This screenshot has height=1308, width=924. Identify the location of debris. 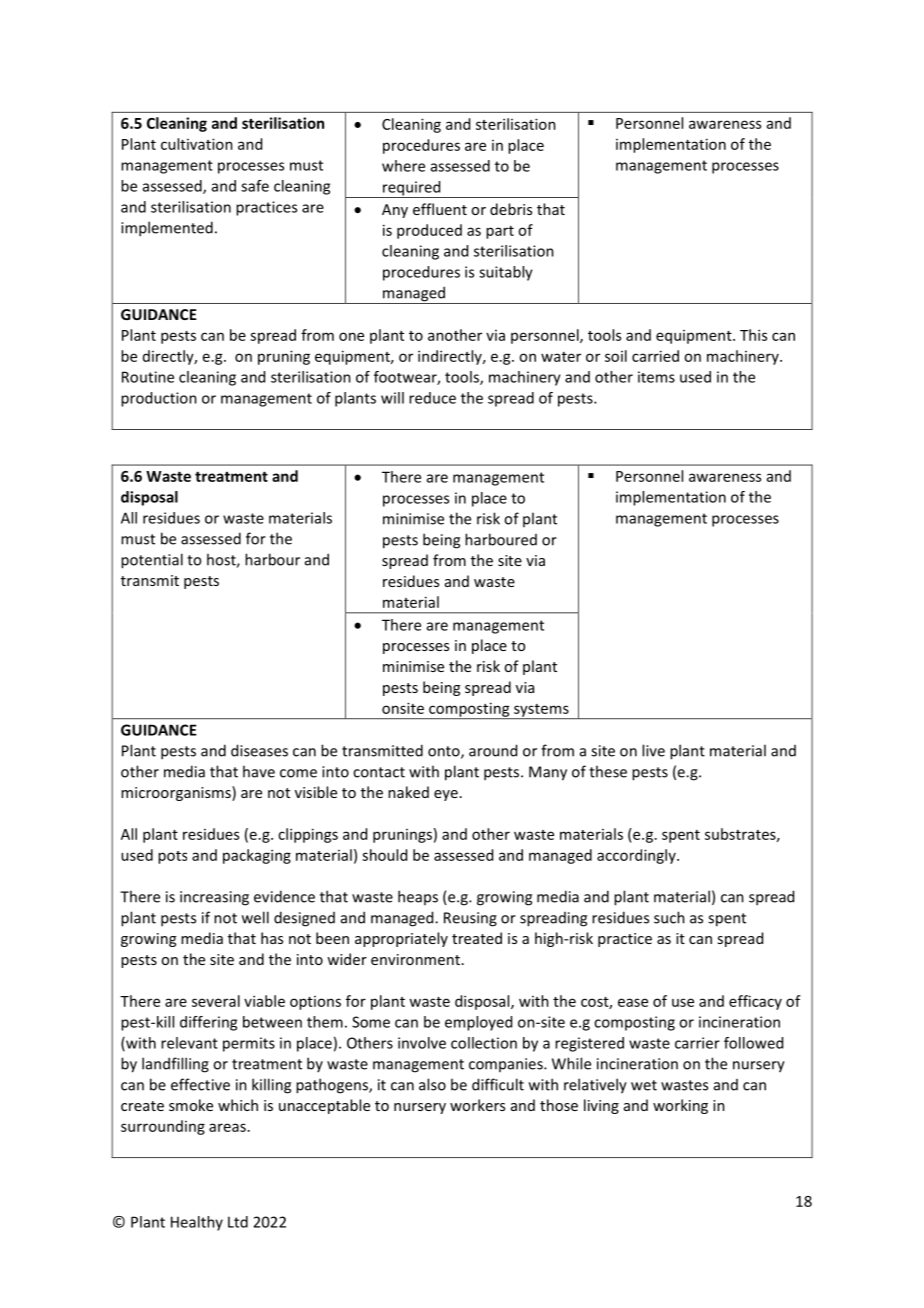
(511, 209).
